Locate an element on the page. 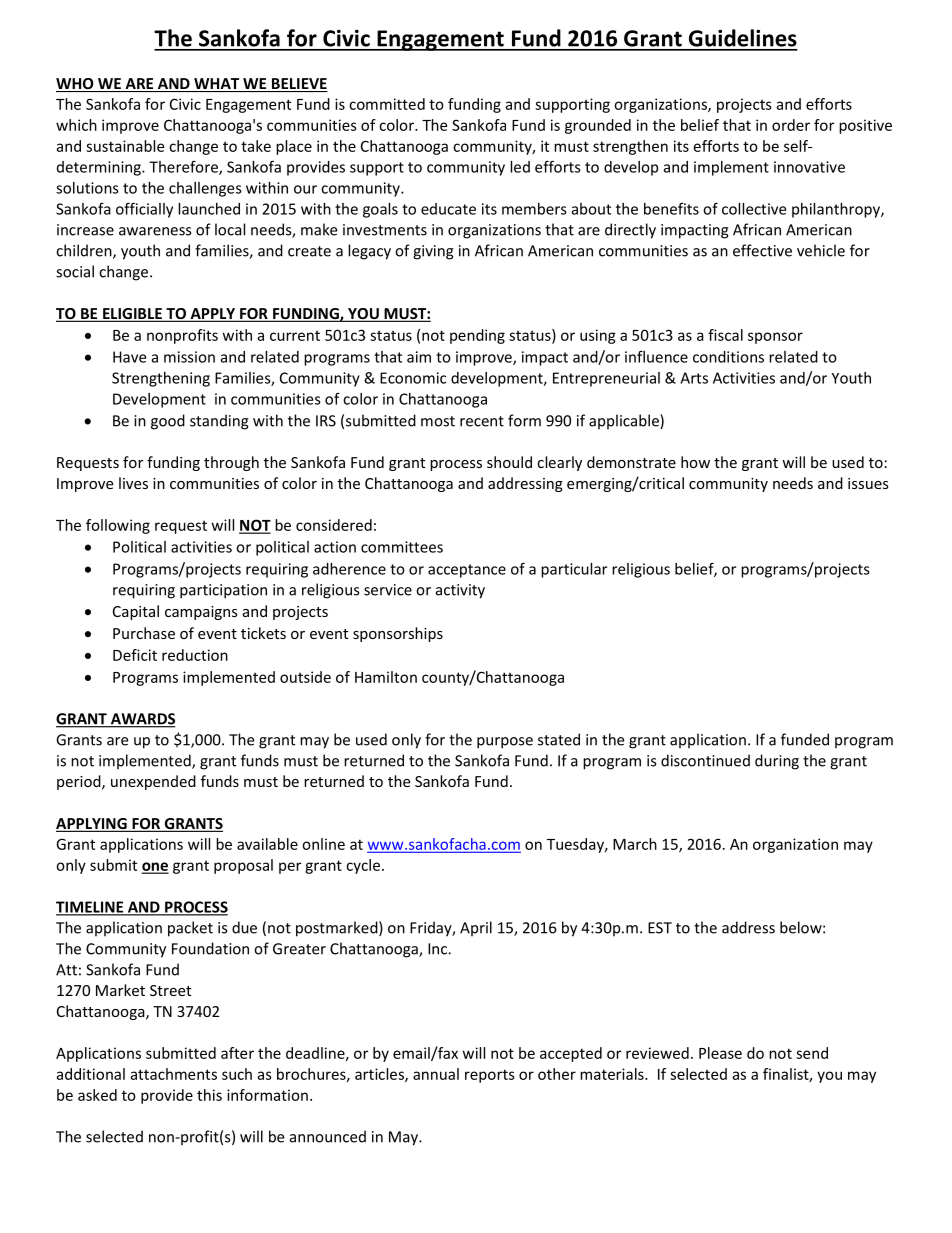  reports is located at coordinates (490, 1076).
